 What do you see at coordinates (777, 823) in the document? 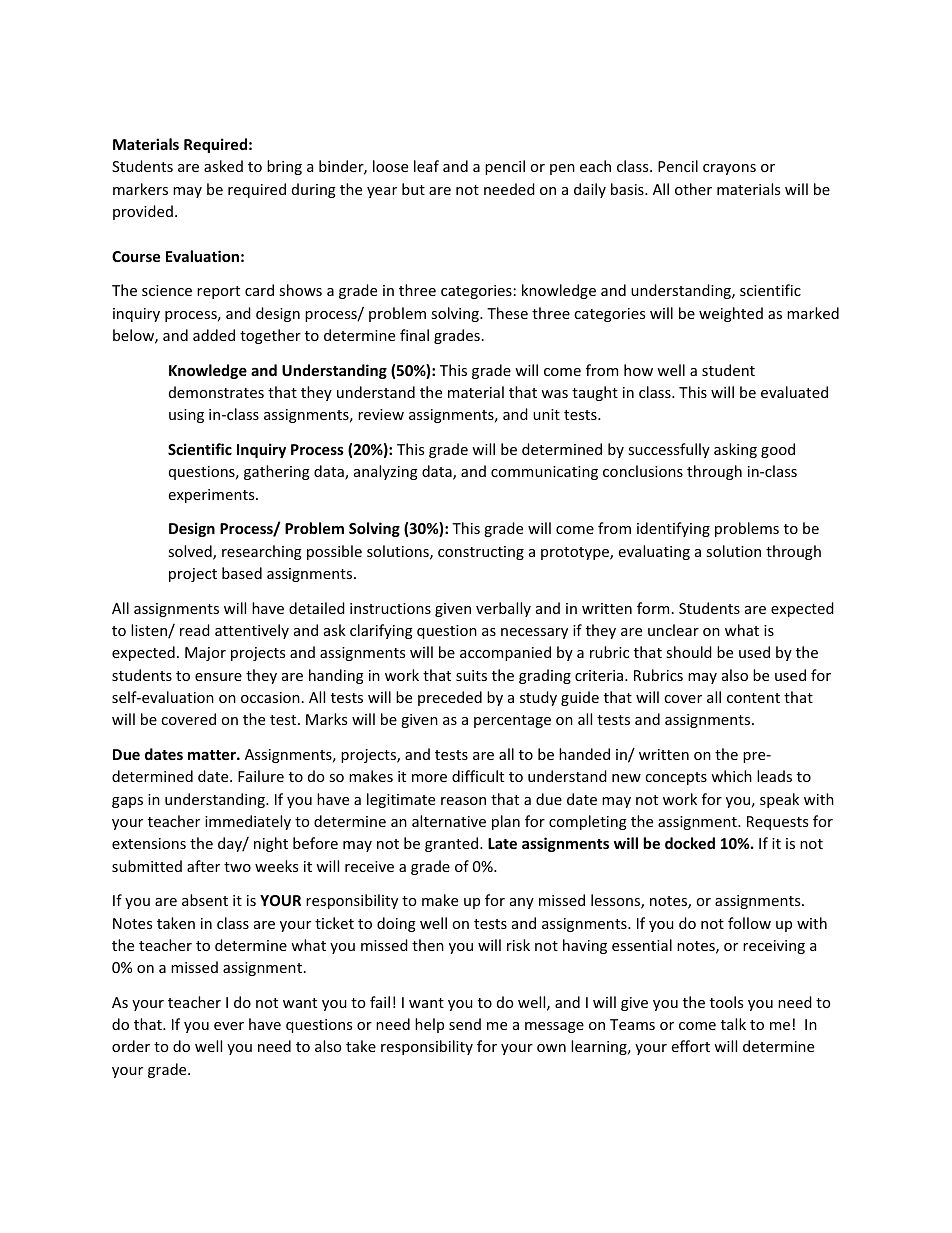
I see `Requests` at bounding box center [777, 823].
